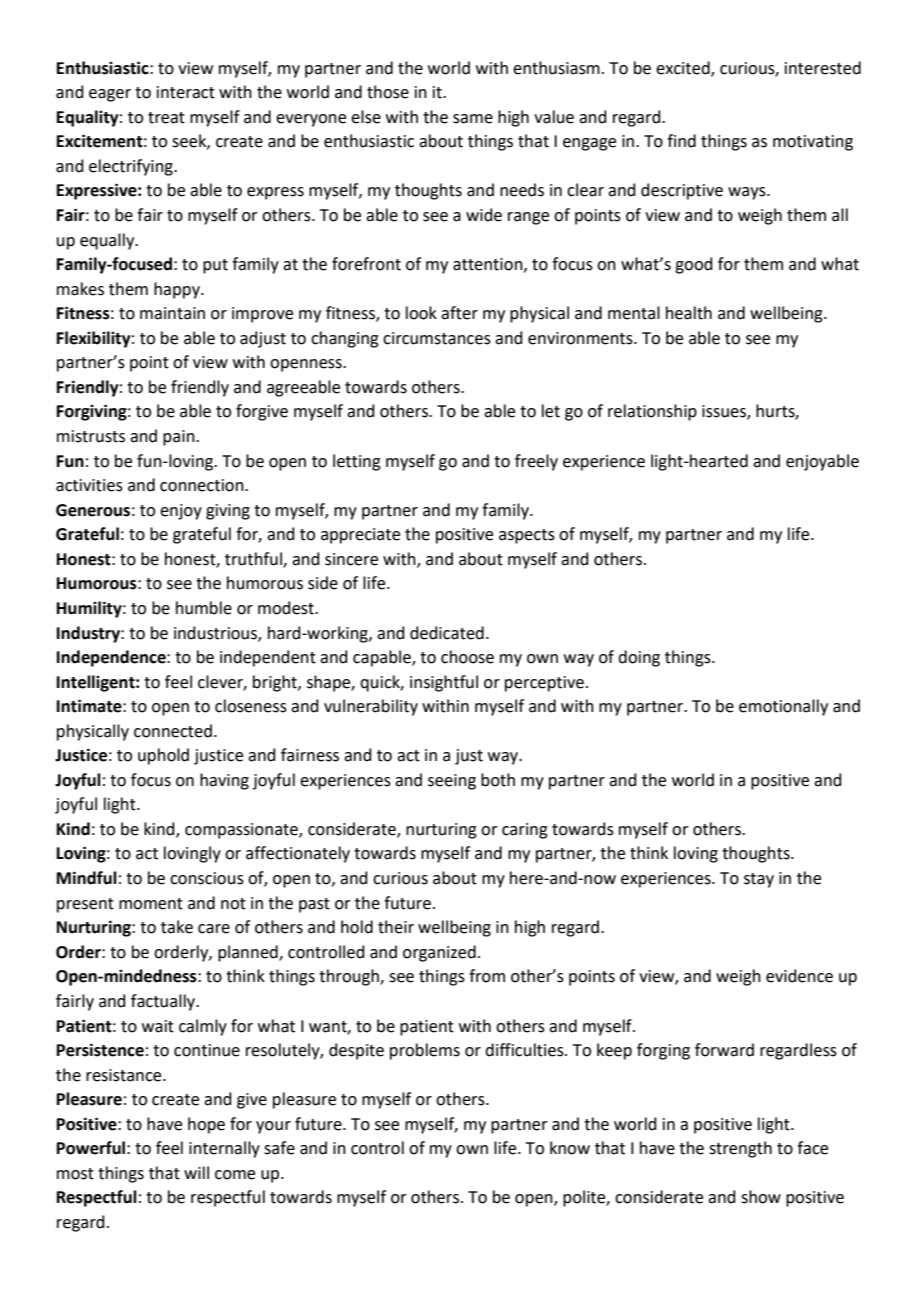 This screenshot has width=924, height=1308. I want to click on excited, so click(684, 68).
